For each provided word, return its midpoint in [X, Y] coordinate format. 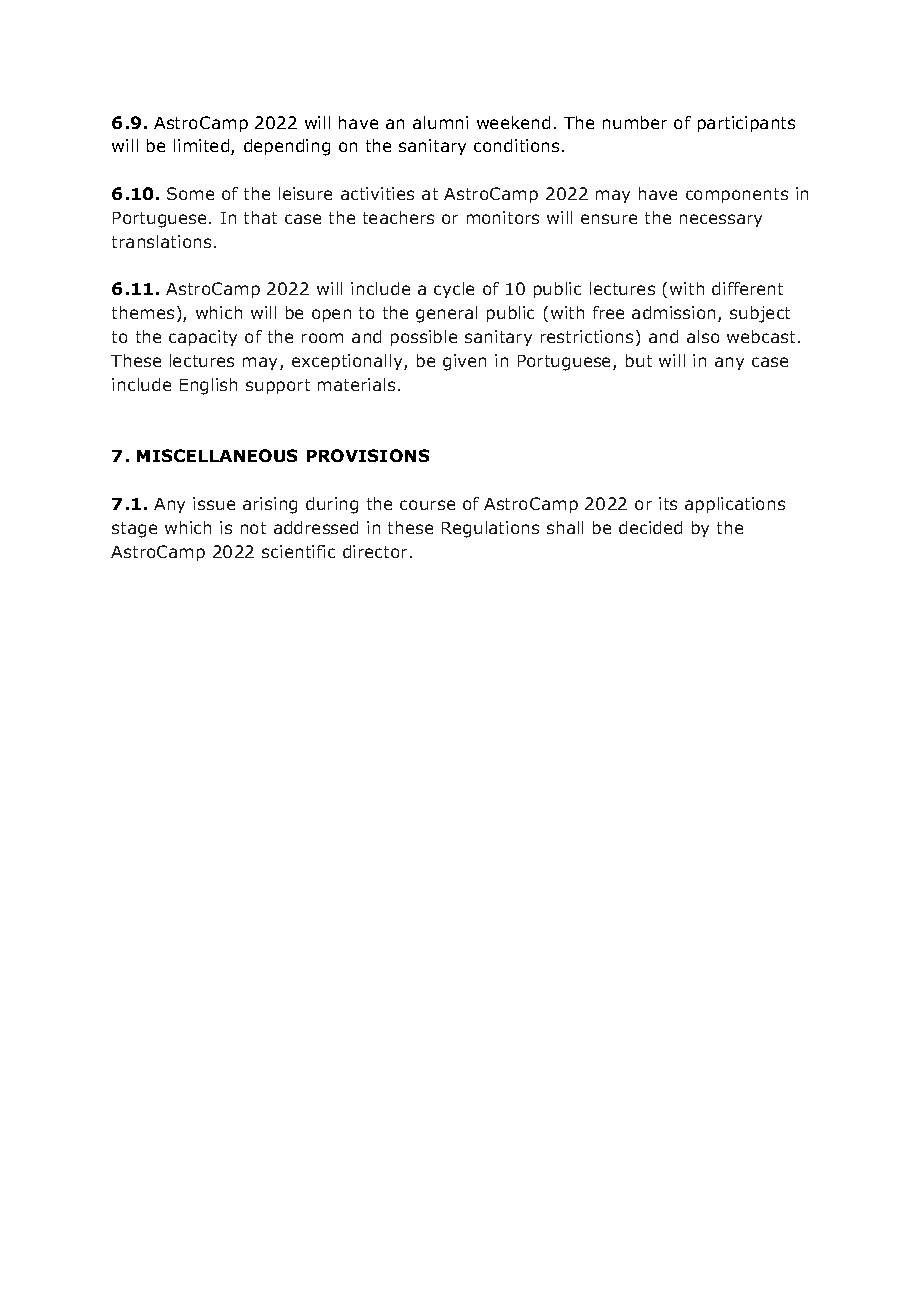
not [253, 528]
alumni [440, 122]
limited [203, 147]
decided [650, 527]
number [635, 122]
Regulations [490, 529]
